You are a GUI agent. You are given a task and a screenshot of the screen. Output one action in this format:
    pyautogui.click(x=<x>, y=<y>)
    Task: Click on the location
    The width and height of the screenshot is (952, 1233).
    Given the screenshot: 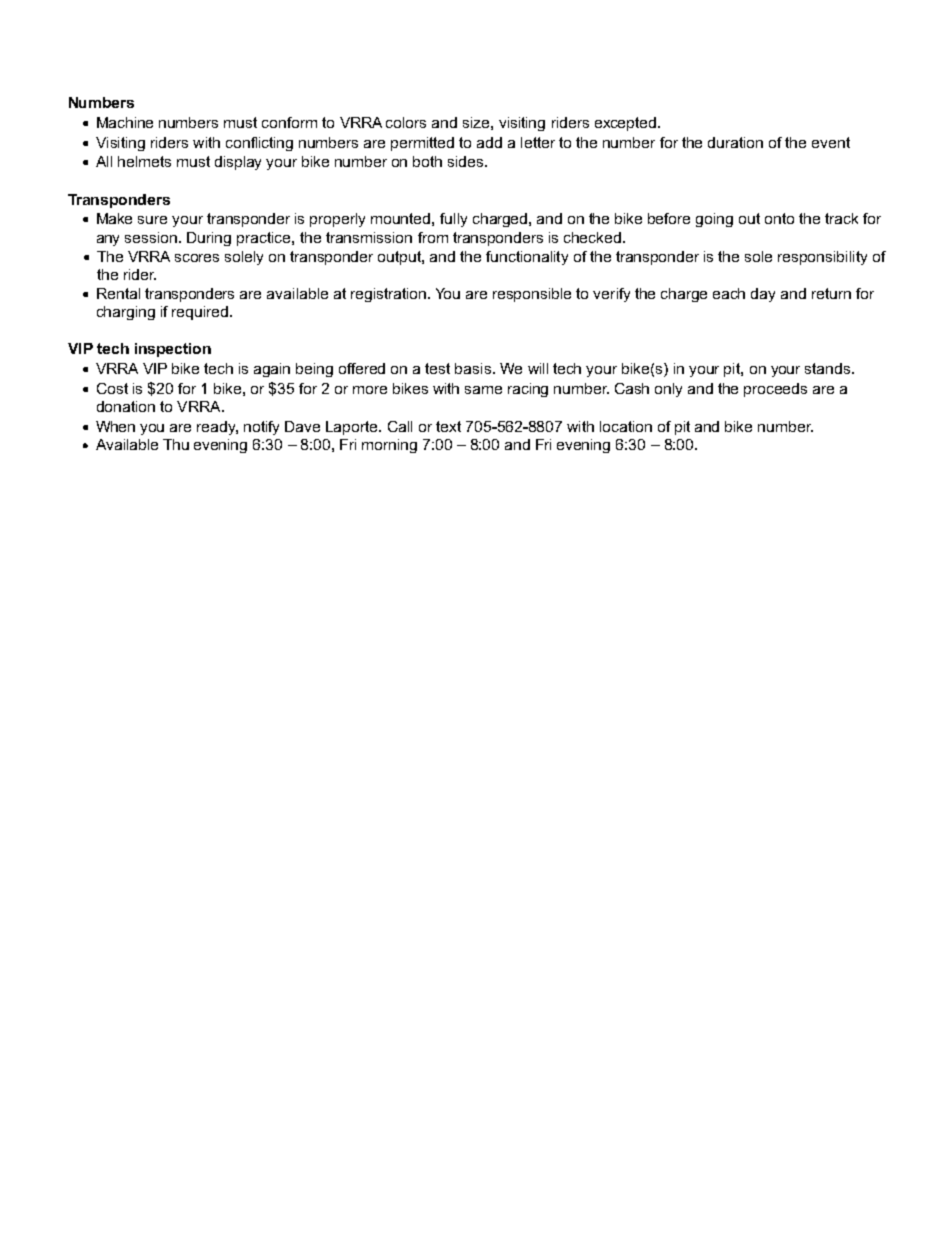 What is the action you would take?
    pyautogui.click(x=626, y=426)
